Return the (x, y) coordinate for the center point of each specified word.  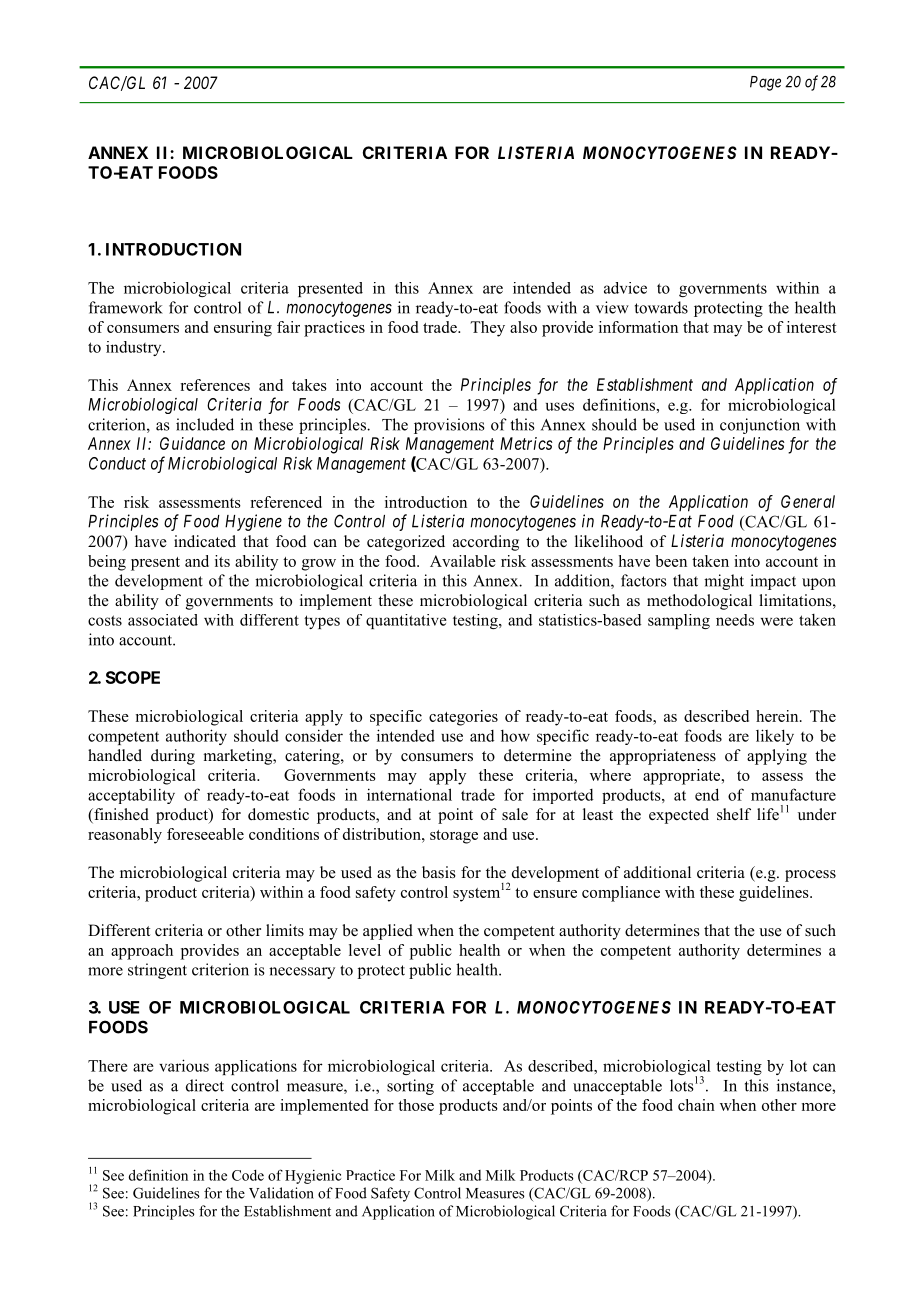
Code (248, 1175)
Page (765, 83)
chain (696, 1105)
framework (126, 307)
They (487, 329)
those (416, 1105)
